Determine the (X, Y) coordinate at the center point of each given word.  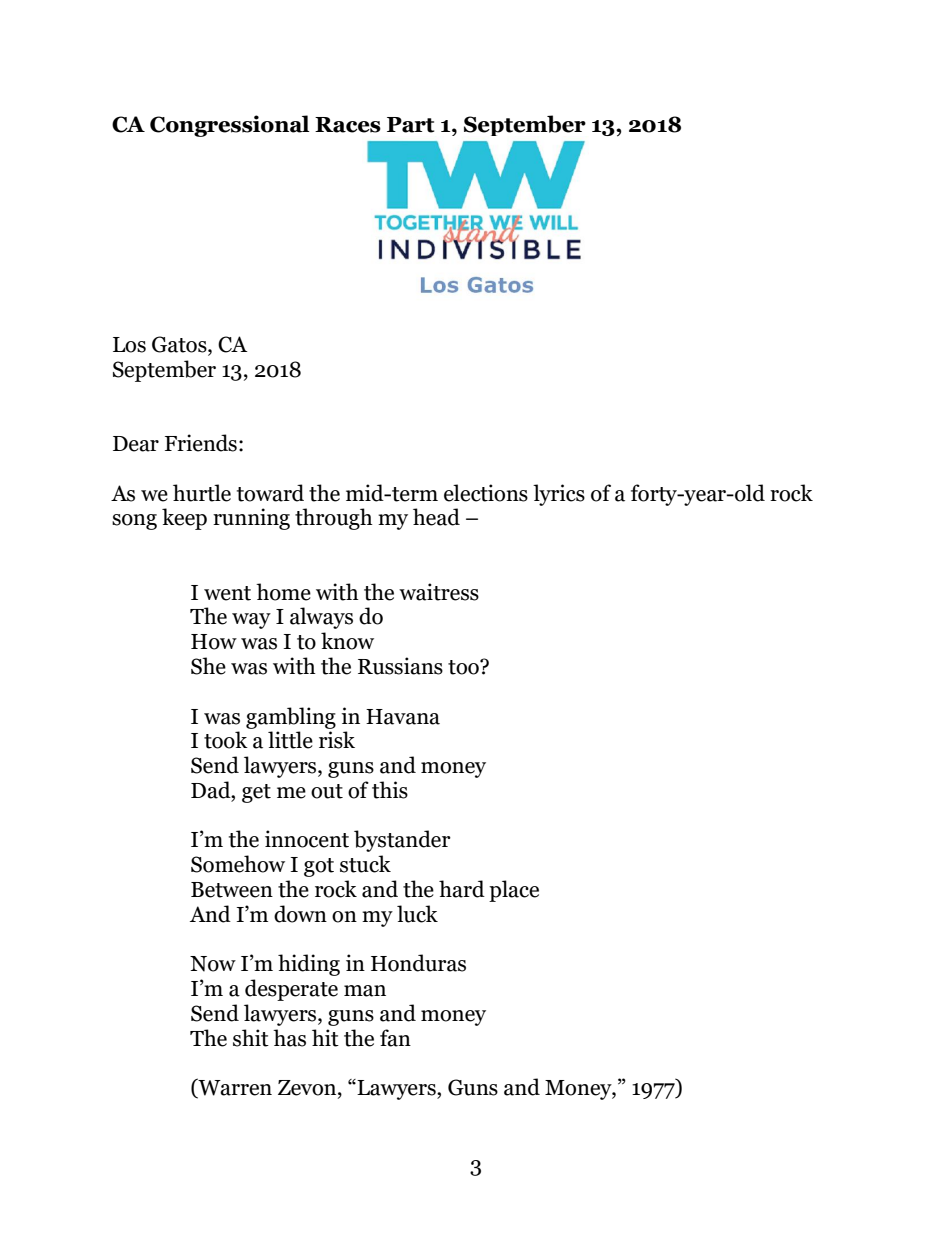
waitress (439, 592)
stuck (365, 864)
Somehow (238, 864)
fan (395, 1038)
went (227, 593)
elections (486, 493)
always (321, 618)
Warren (234, 1088)
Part (410, 125)
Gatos (180, 345)
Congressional (230, 126)
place (514, 891)
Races (348, 125)
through (334, 519)
